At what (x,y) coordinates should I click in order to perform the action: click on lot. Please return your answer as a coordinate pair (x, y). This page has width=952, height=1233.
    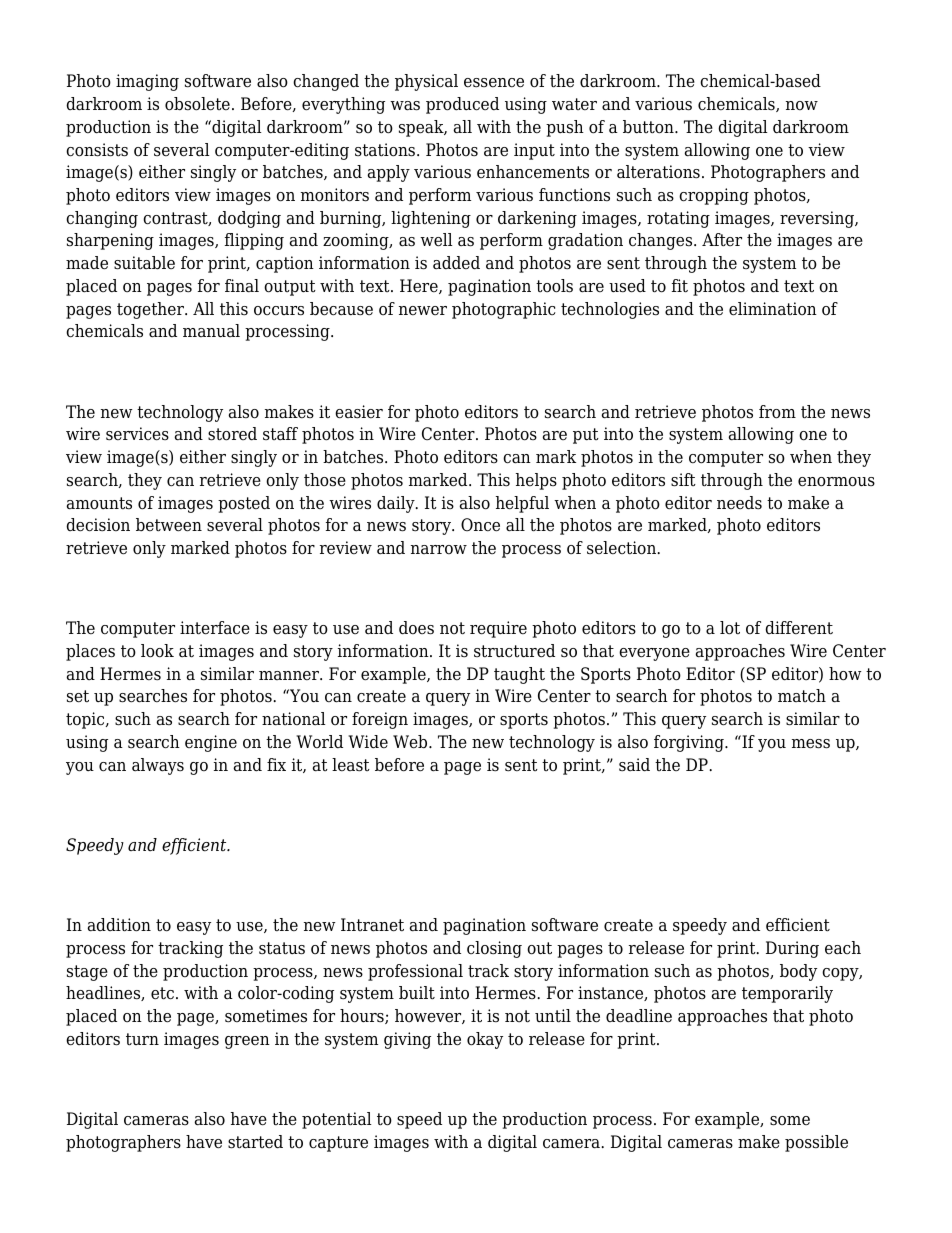
    Looking at the image, I should click on (730, 628).
